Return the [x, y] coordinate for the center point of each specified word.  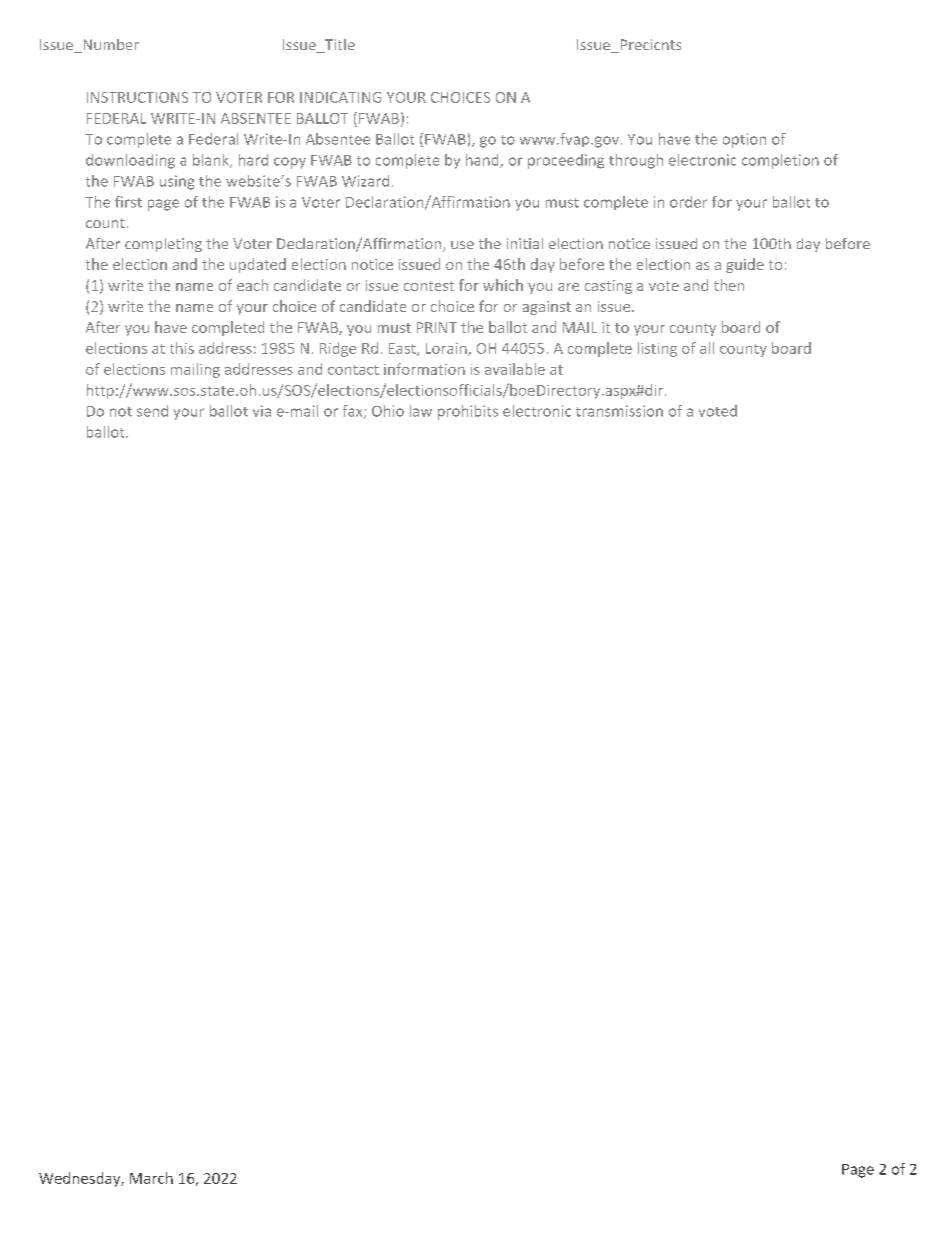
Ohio [388, 411]
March [151, 1178]
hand [483, 161]
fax [354, 412]
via [262, 411]
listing [657, 349]
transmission [619, 411]
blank [212, 161]
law [421, 411]
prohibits [468, 412]
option [744, 140]
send [152, 411]
